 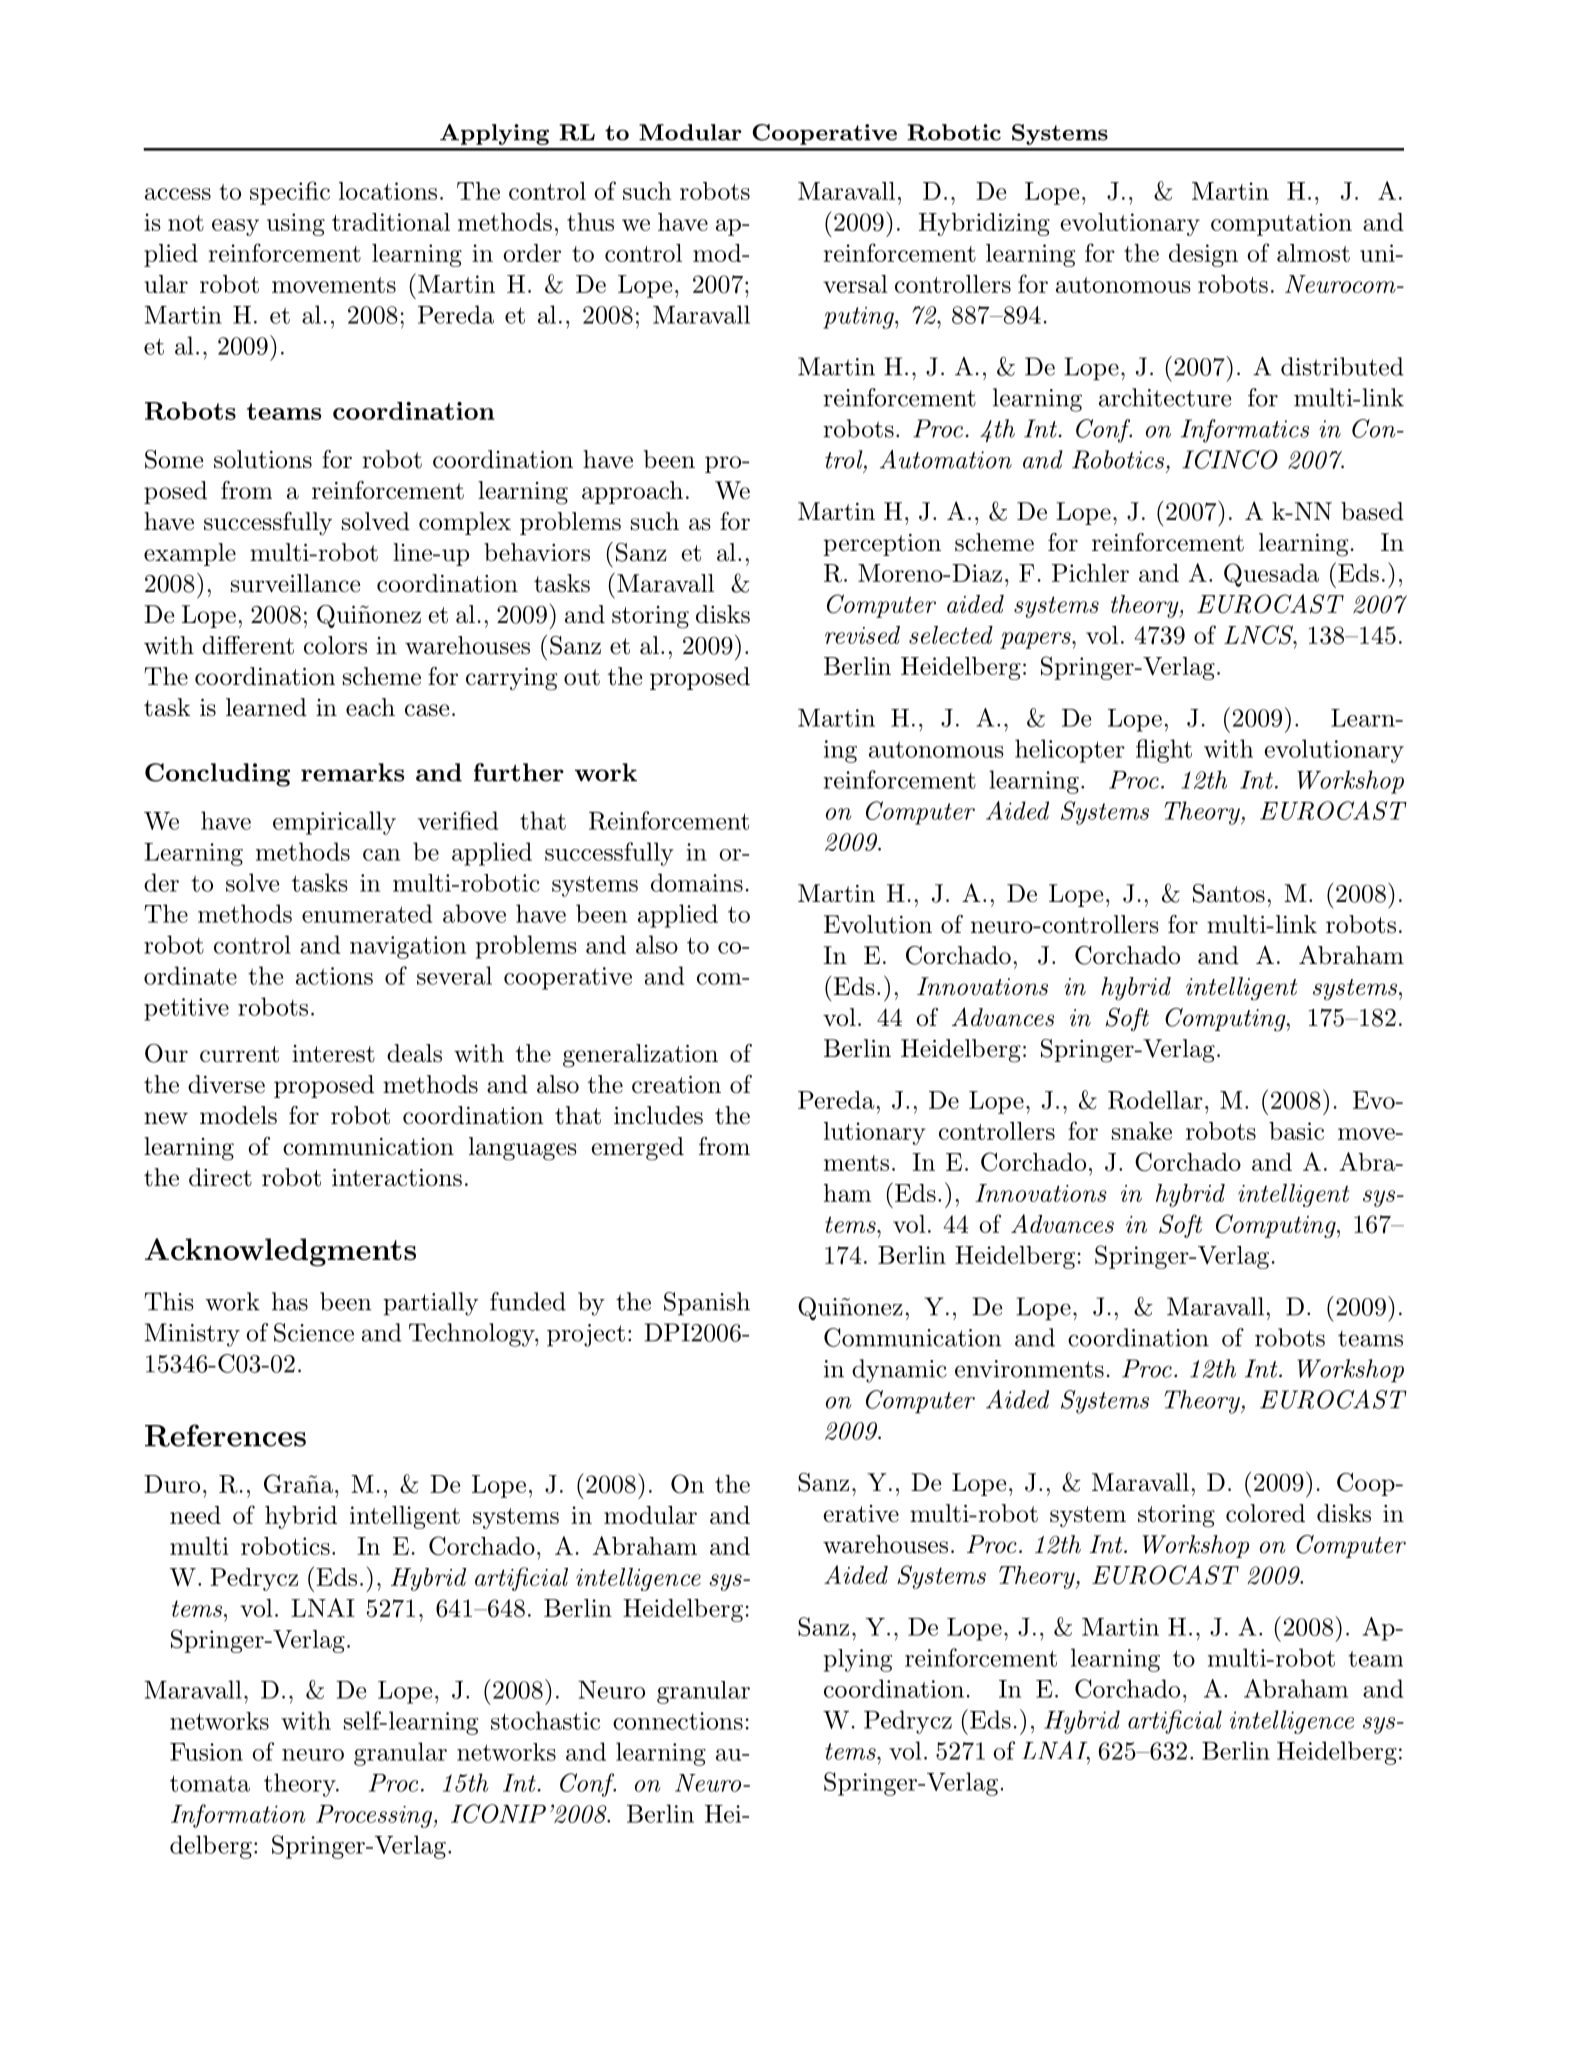 I want to click on Quesada, so click(x=1271, y=575).
